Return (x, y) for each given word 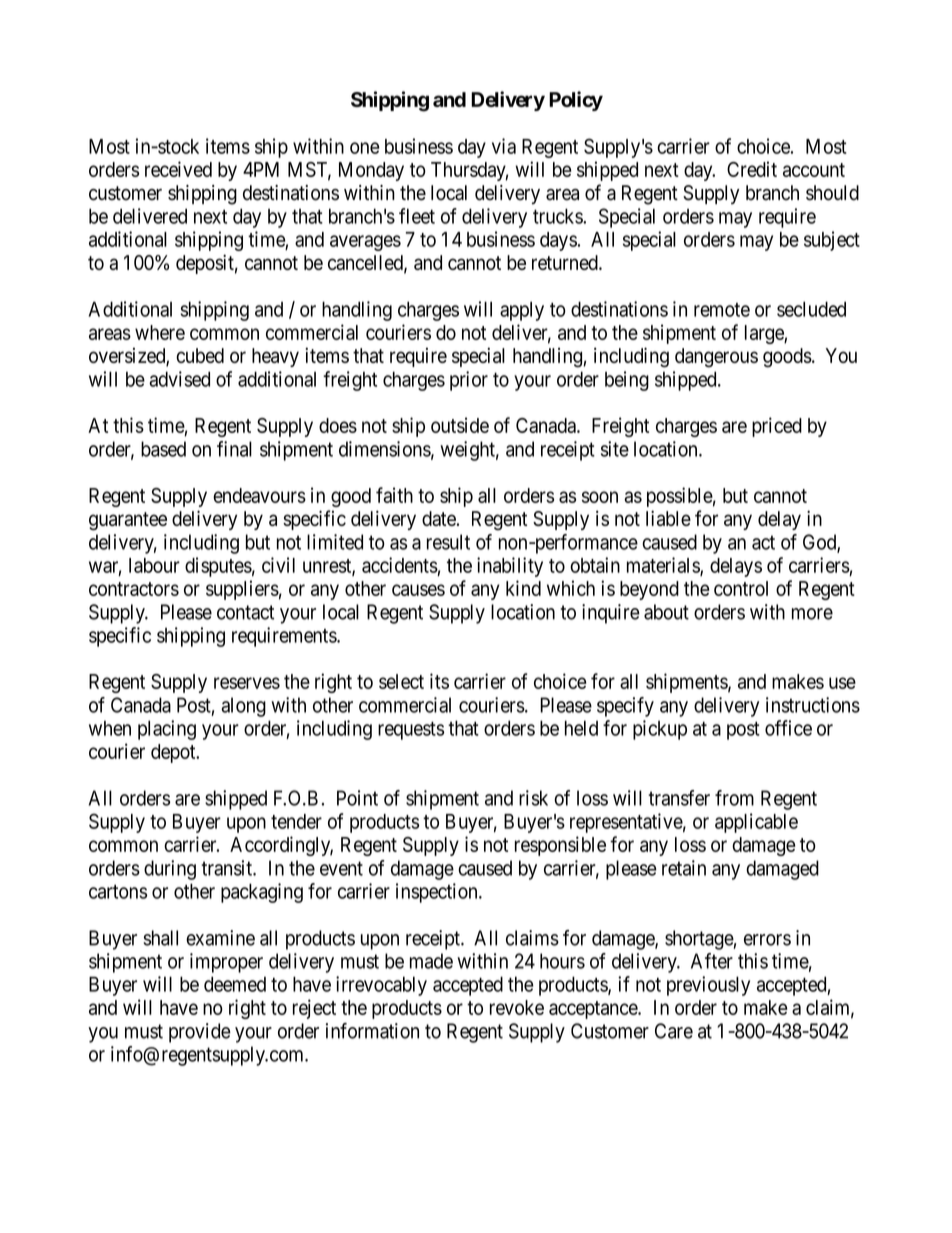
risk (533, 798)
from (734, 798)
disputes (218, 567)
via (504, 146)
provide (200, 1033)
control (741, 588)
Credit (752, 169)
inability (510, 567)
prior (469, 381)
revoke (517, 1007)
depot (174, 753)
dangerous (716, 358)
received (178, 169)
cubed (200, 355)
